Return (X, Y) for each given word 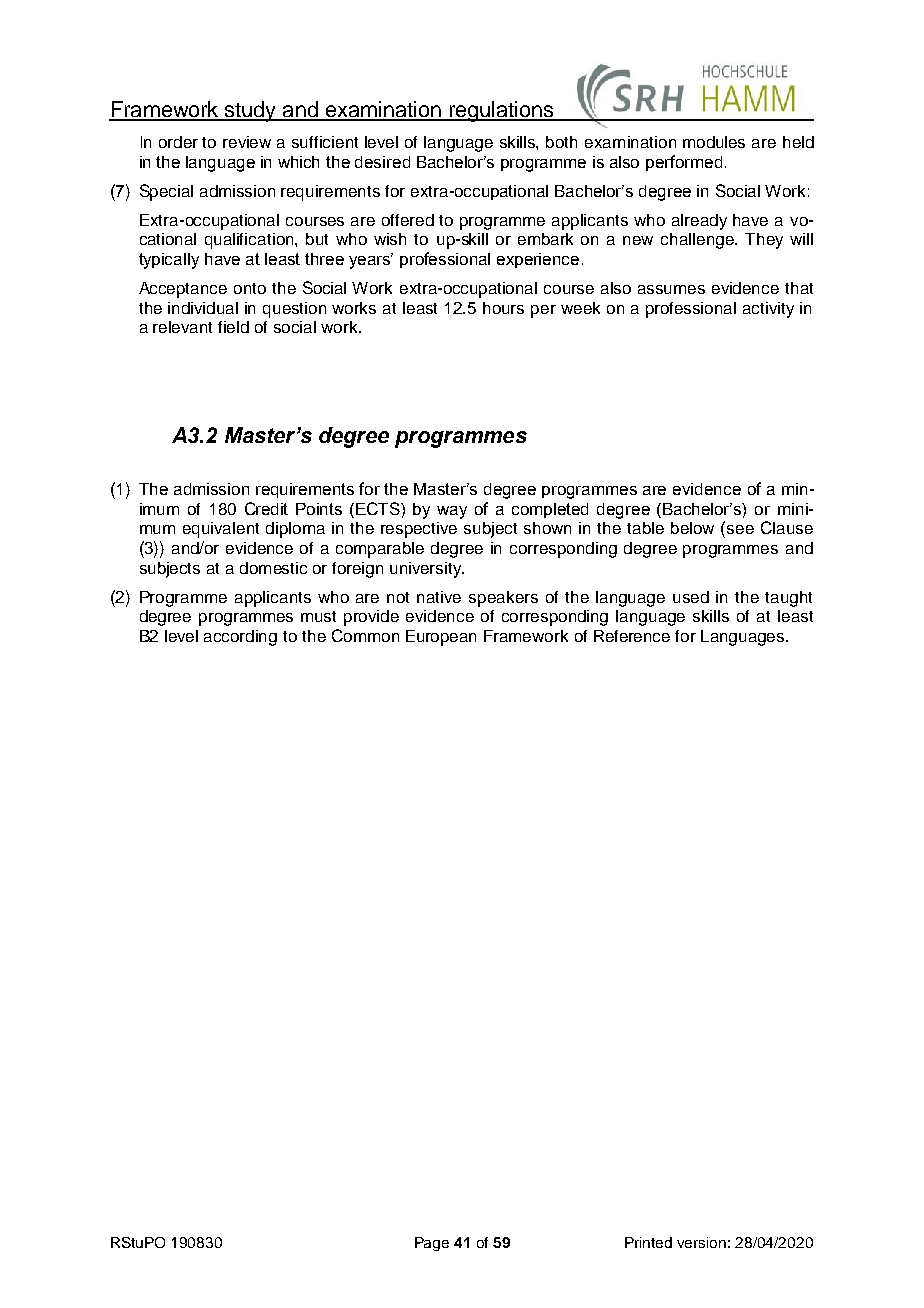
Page (432, 1244)
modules (714, 142)
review (247, 142)
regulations (501, 111)
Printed (648, 1242)
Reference (632, 636)
